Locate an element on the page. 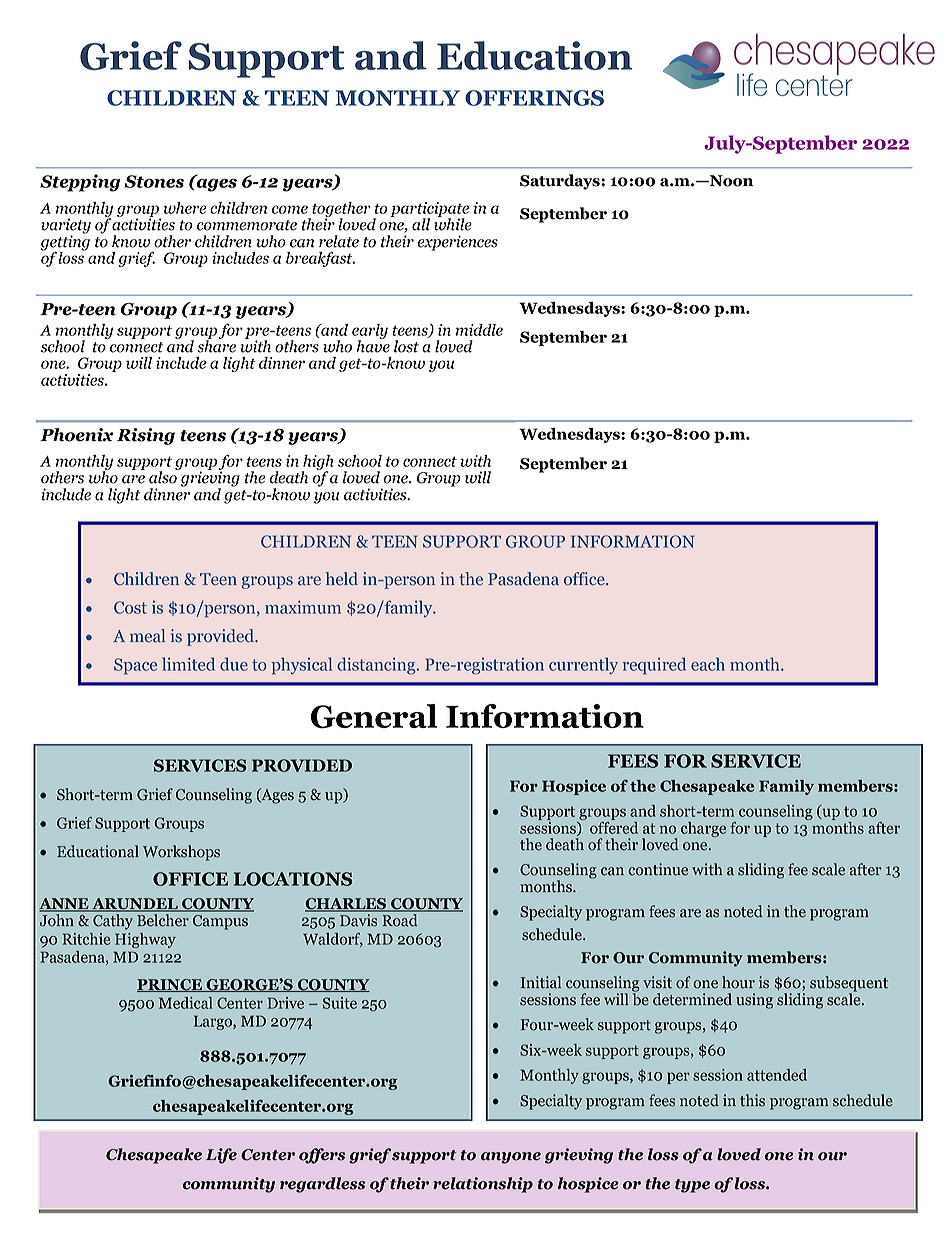 This document has width=952, height=1233. ARUNDEL is located at coordinates (135, 905).
